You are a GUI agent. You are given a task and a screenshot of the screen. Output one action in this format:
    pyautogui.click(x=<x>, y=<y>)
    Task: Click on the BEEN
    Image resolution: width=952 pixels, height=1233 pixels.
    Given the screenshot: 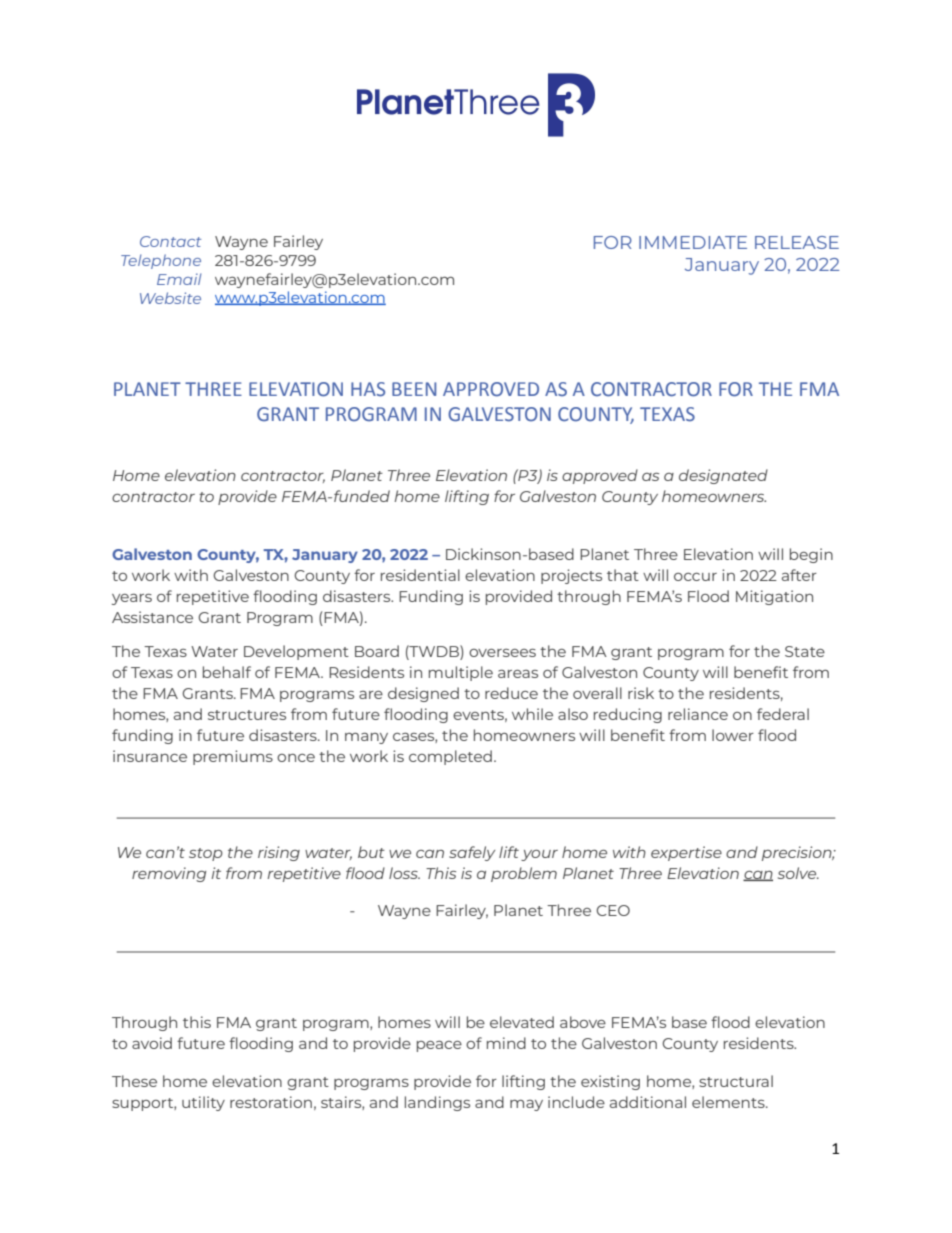 What is the action you would take?
    pyautogui.click(x=414, y=389)
